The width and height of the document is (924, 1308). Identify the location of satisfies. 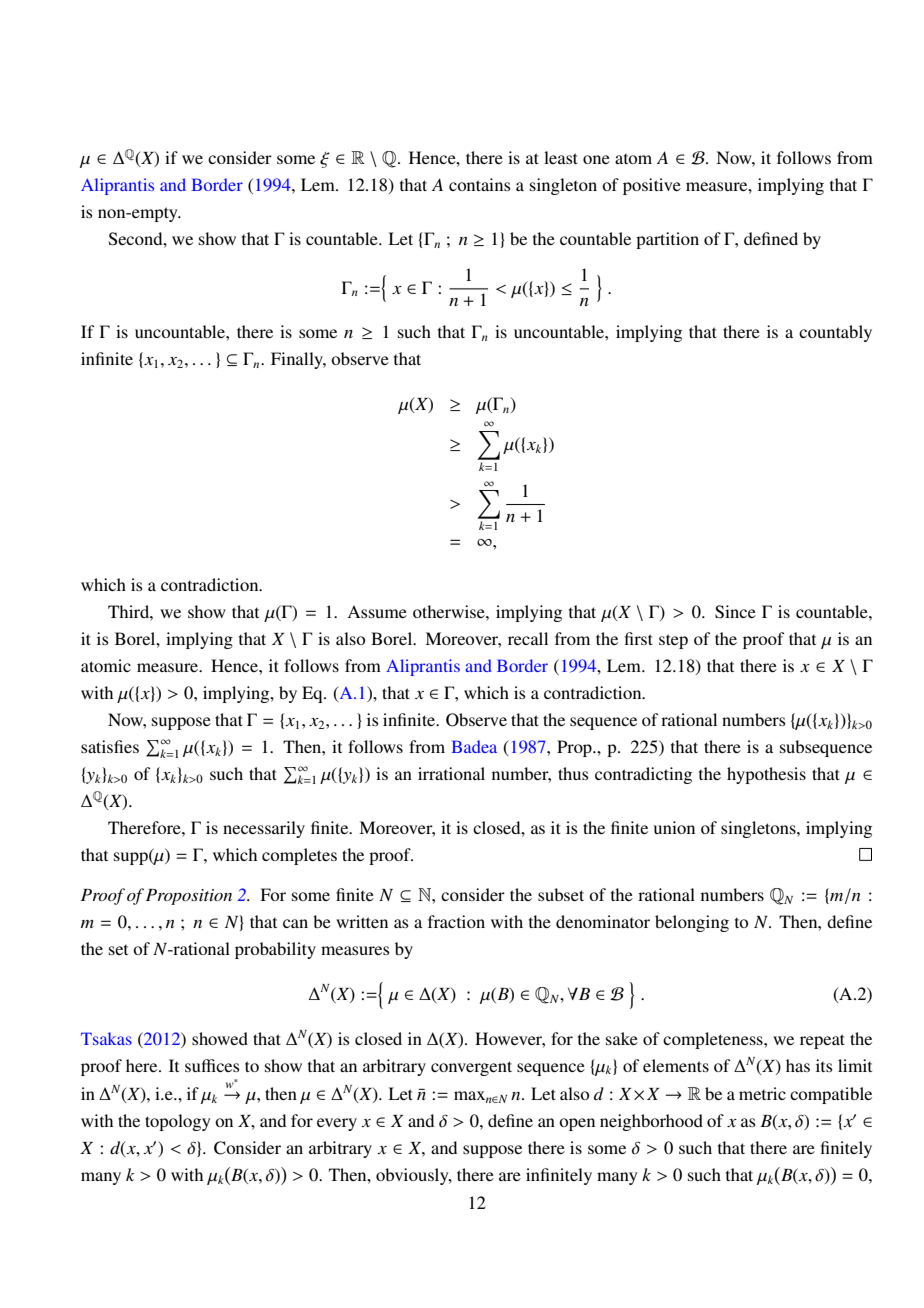
(110, 746).
